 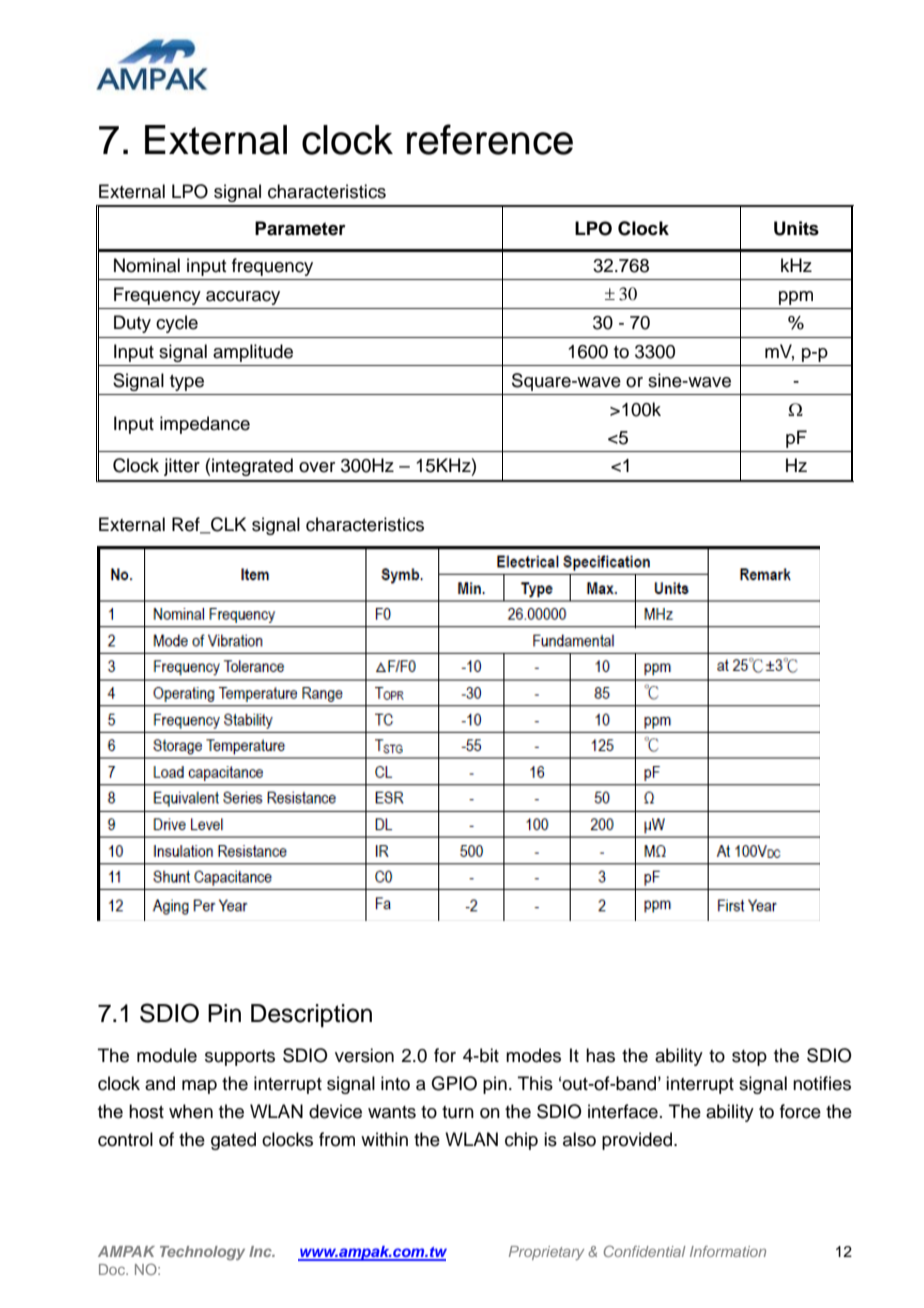 I want to click on Units, so click(x=796, y=228).
